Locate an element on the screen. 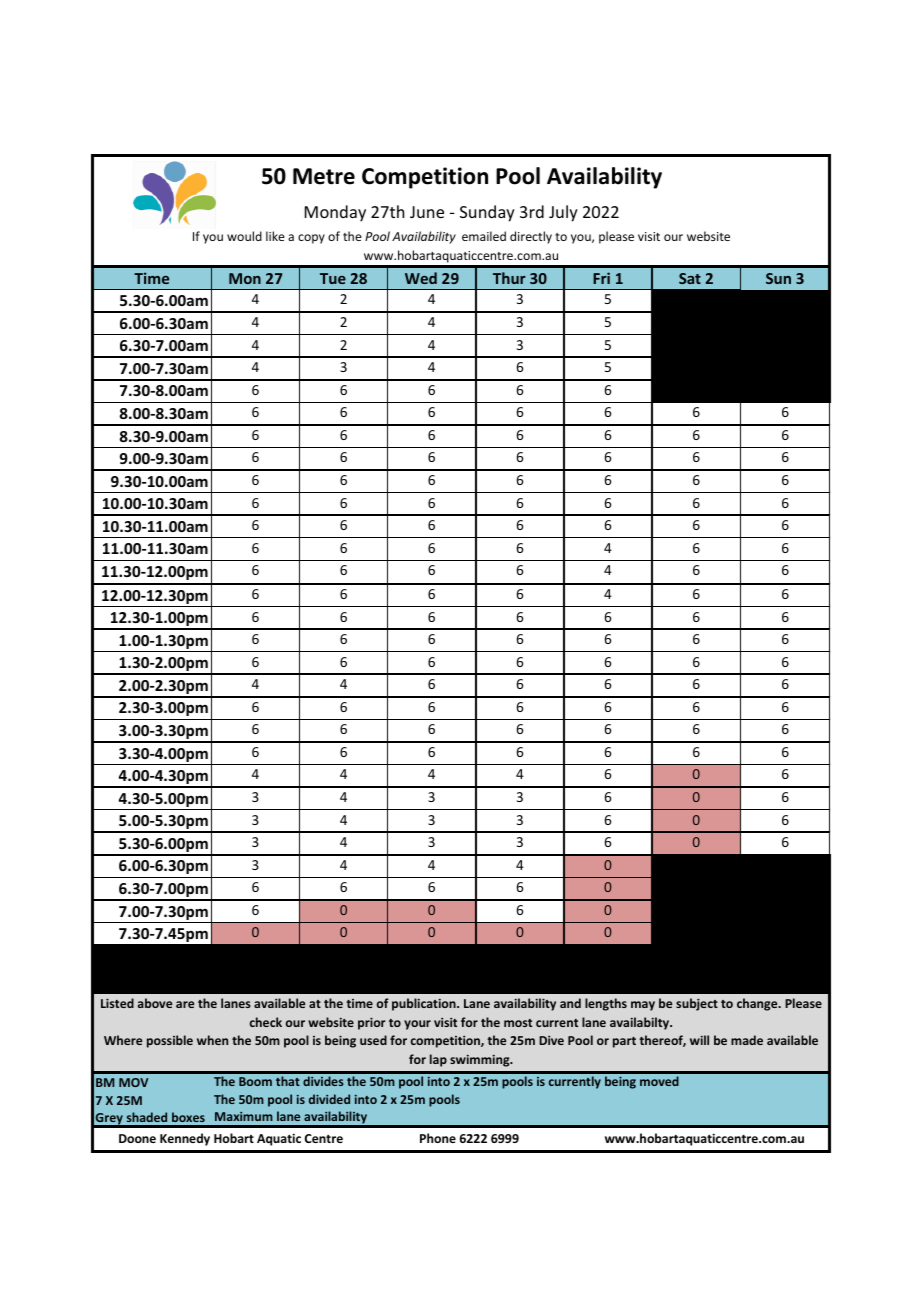 This screenshot has height=1308, width=924. July is located at coordinates (563, 213).
